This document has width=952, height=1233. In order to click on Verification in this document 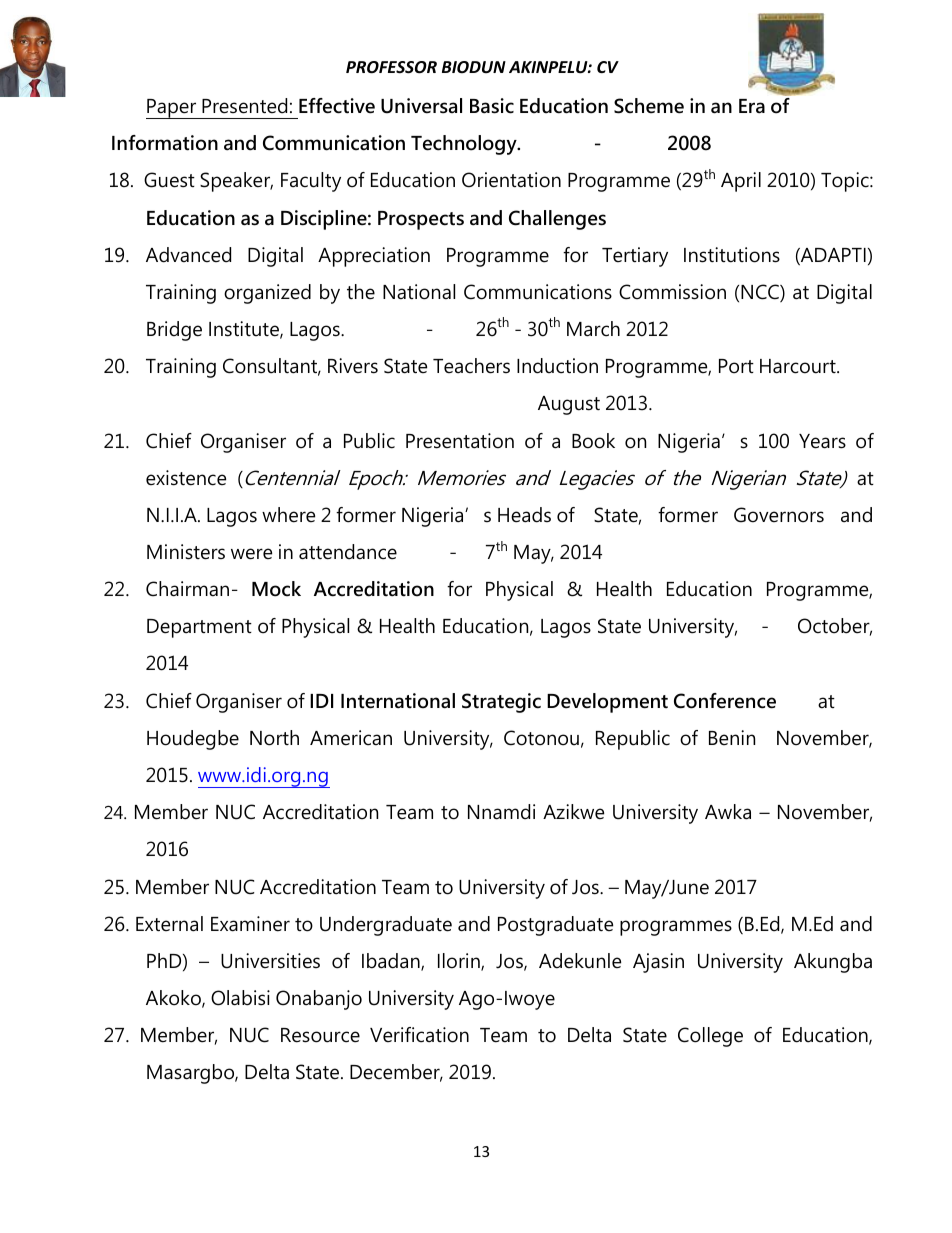, I will do `click(419, 1035)`.
